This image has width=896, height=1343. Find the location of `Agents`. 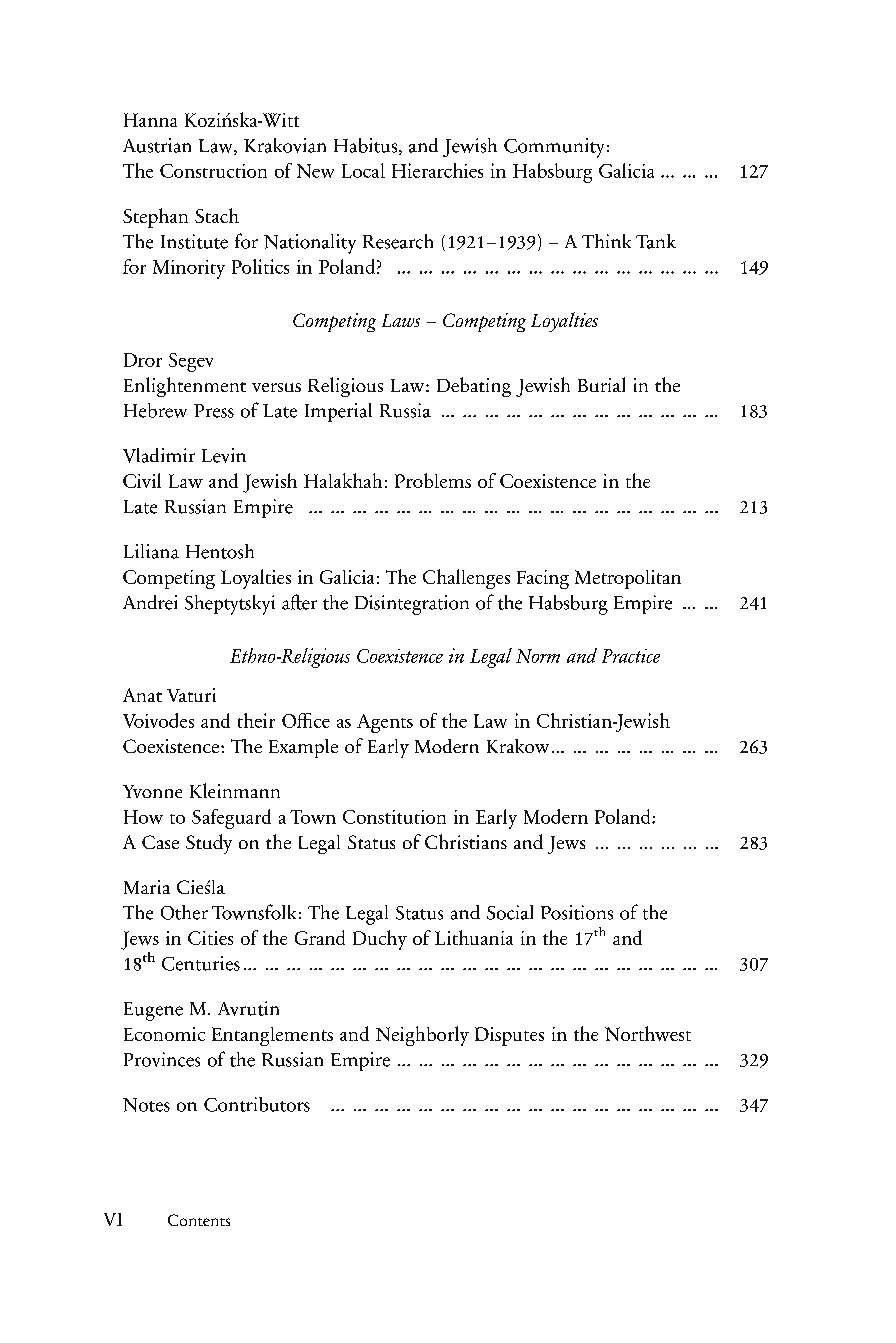

Agents is located at coordinates (385, 723).
